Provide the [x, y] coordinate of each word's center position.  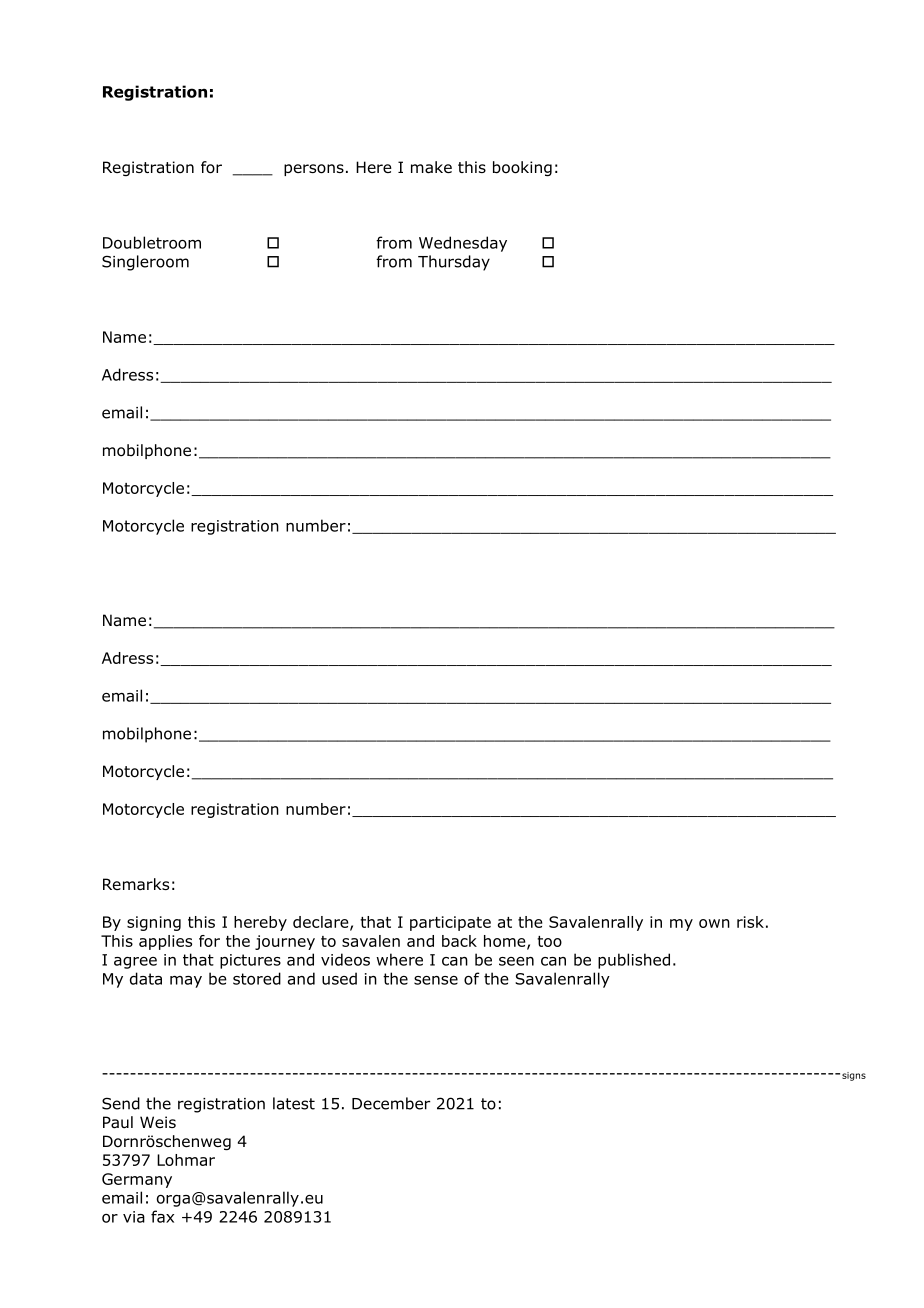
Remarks [136, 884]
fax [162, 1216]
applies [165, 942]
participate [450, 923]
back [459, 941]
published [634, 961]
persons [314, 170]
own [714, 923]
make [431, 167]
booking [522, 168]
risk [750, 922]
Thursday [454, 263]
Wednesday [463, 244]
